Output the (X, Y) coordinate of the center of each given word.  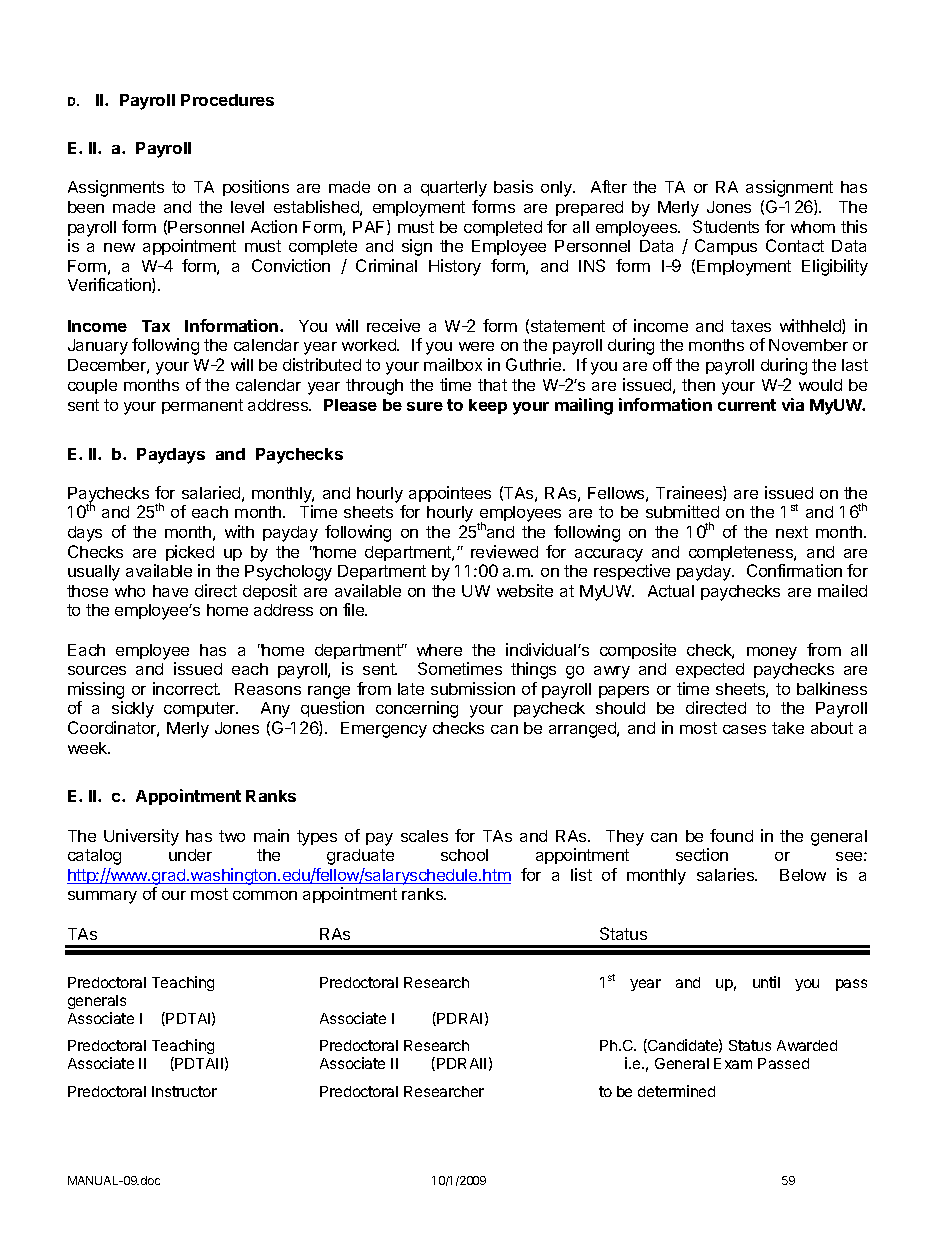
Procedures (227, 100)
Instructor (184, 1091)
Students (726, 226)
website (525, 590)
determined (676, 1091)
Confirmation (794, 570)
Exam (733, 1063)
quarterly (454, 189)
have (170, 591)
